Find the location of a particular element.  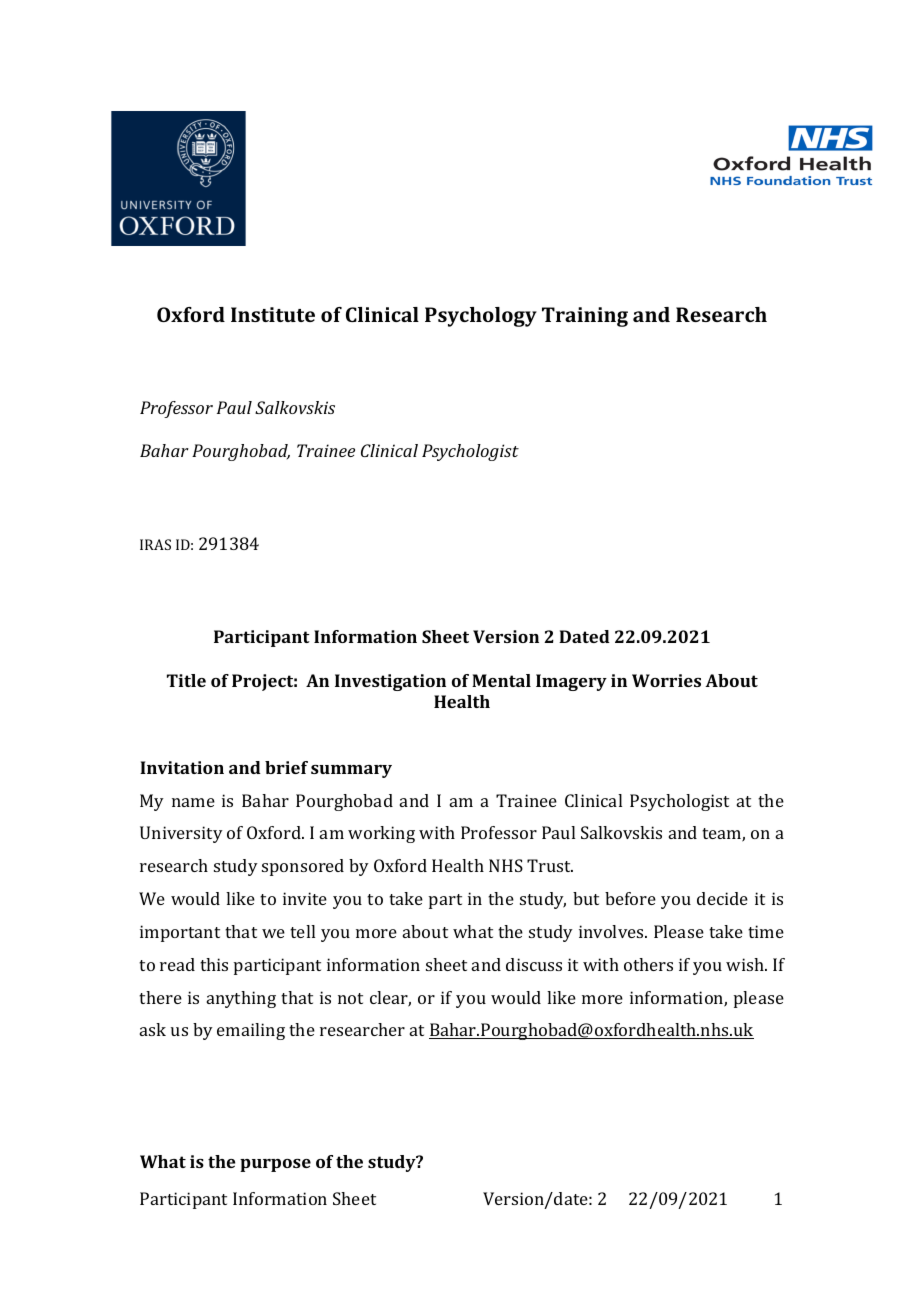

Investigation is located at coordinates (390, 682).
